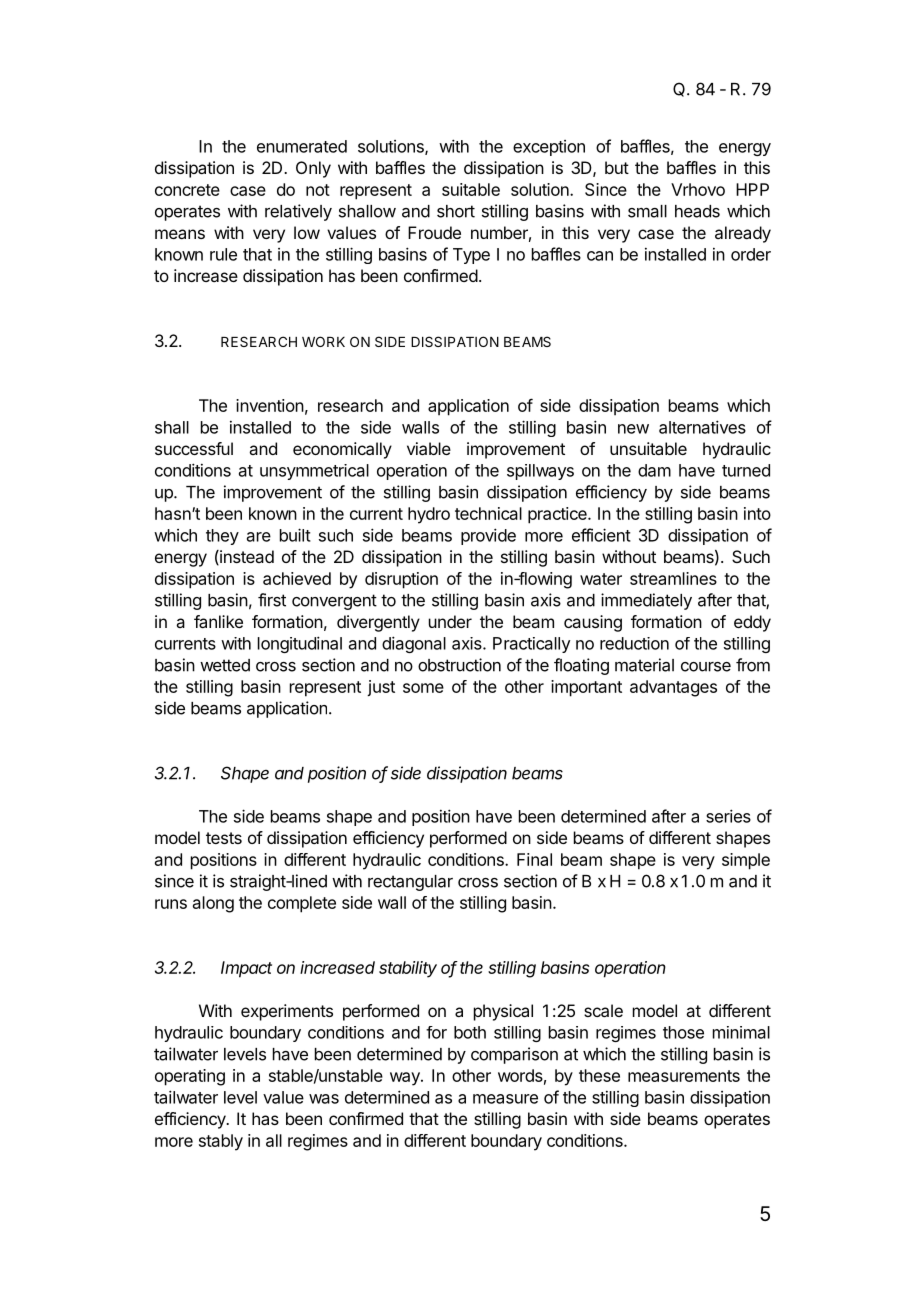 This screenshot has width=924, height=1308. What do you see at coordinates (221, 1142) in the screenshot?
I see `stably` at bounding box center [221, 1142].
